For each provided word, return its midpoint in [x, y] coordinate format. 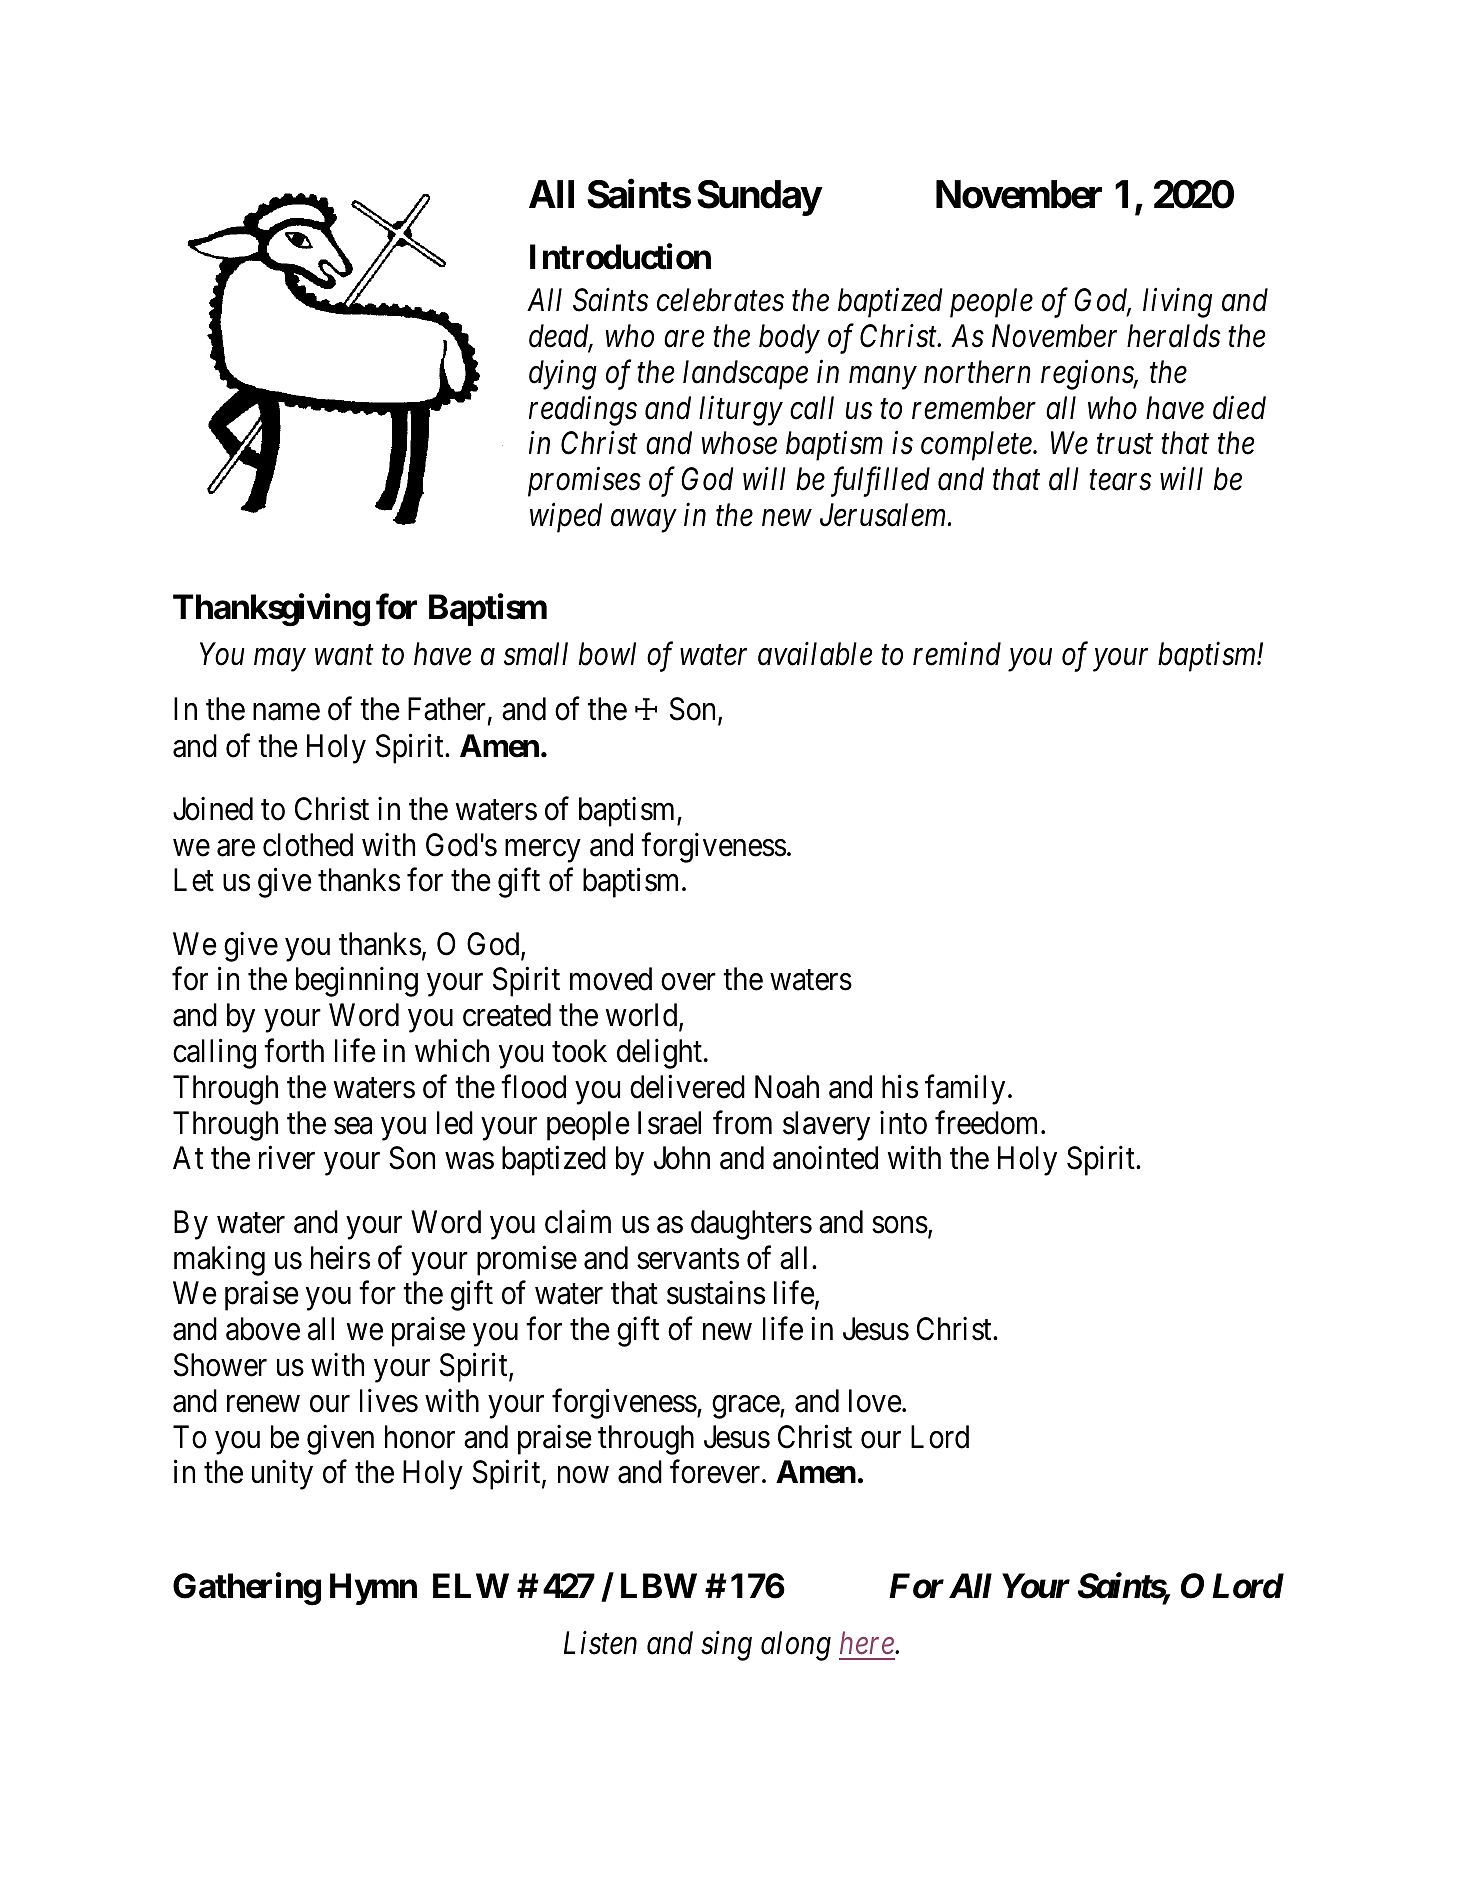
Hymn [373, 1589]
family [965, 1090]
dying [563, 375]
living [1177, 303]
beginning [357, 982]
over [688, 982]
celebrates [720, 300]
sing [726, 1646]
